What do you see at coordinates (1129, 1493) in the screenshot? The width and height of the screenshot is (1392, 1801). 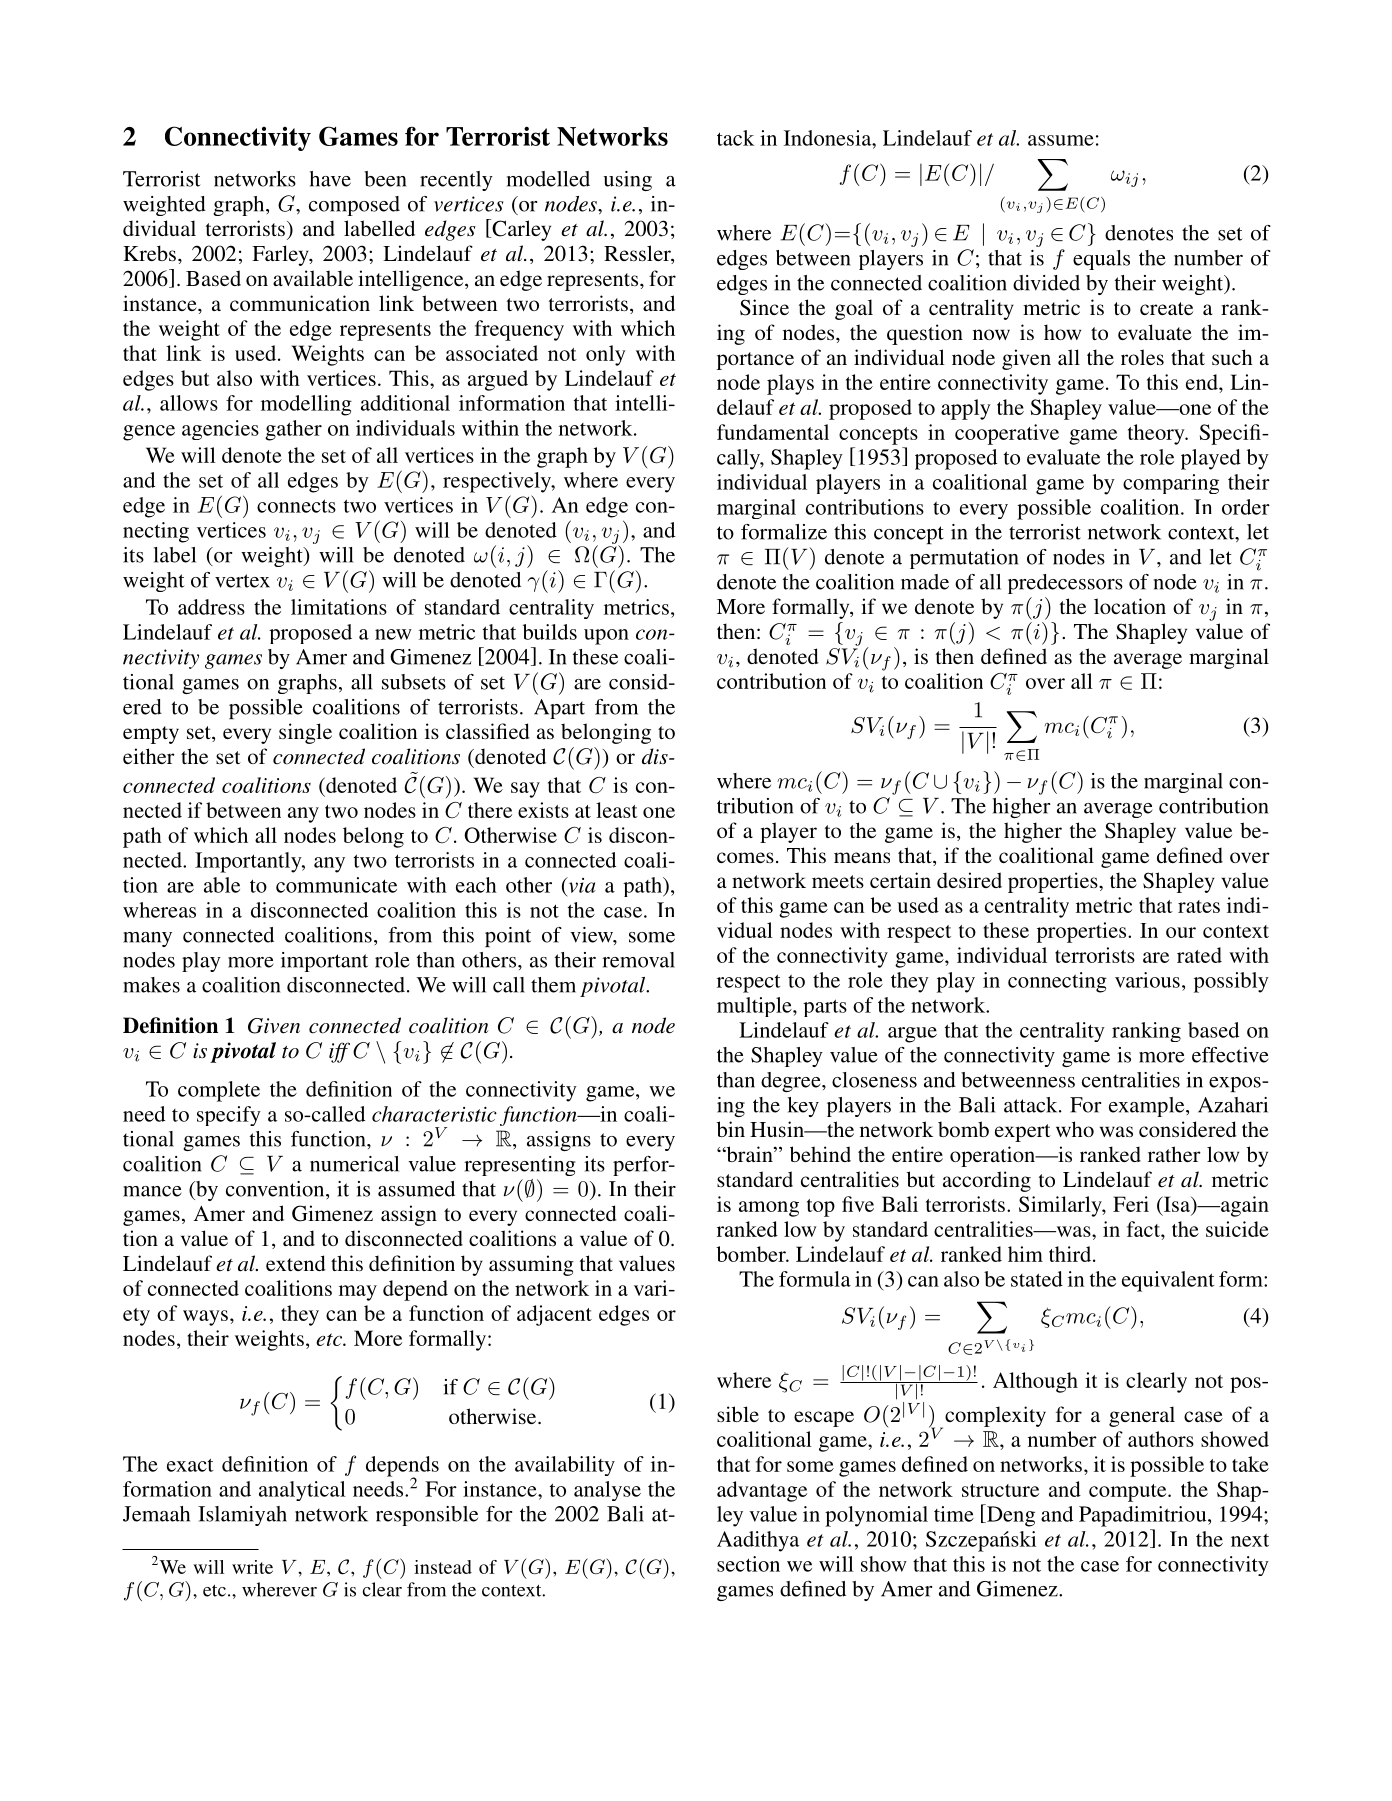 I see `compute` at bounding box center [1129, 1493].
